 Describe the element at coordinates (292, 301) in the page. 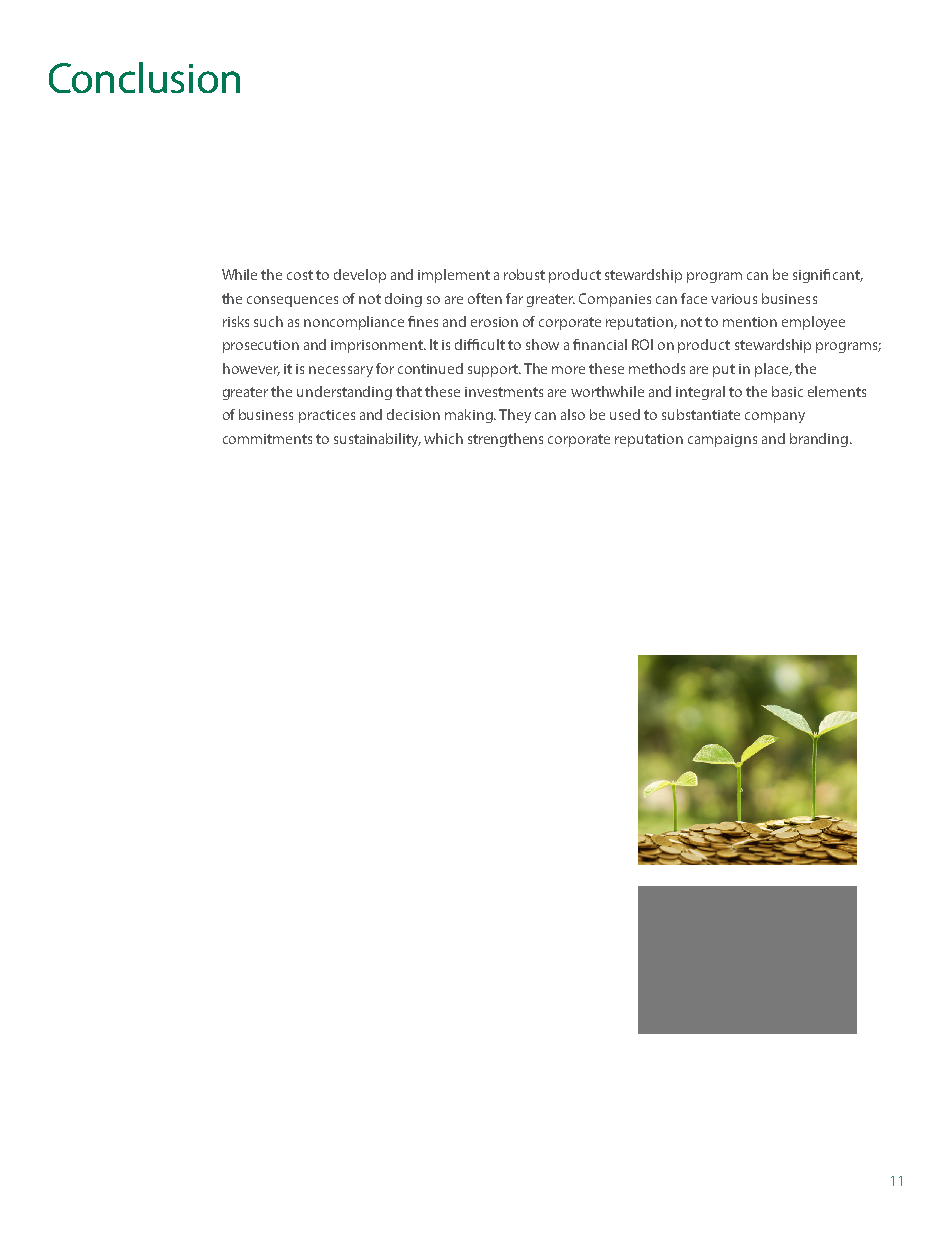

I see `consequences` at that location.
